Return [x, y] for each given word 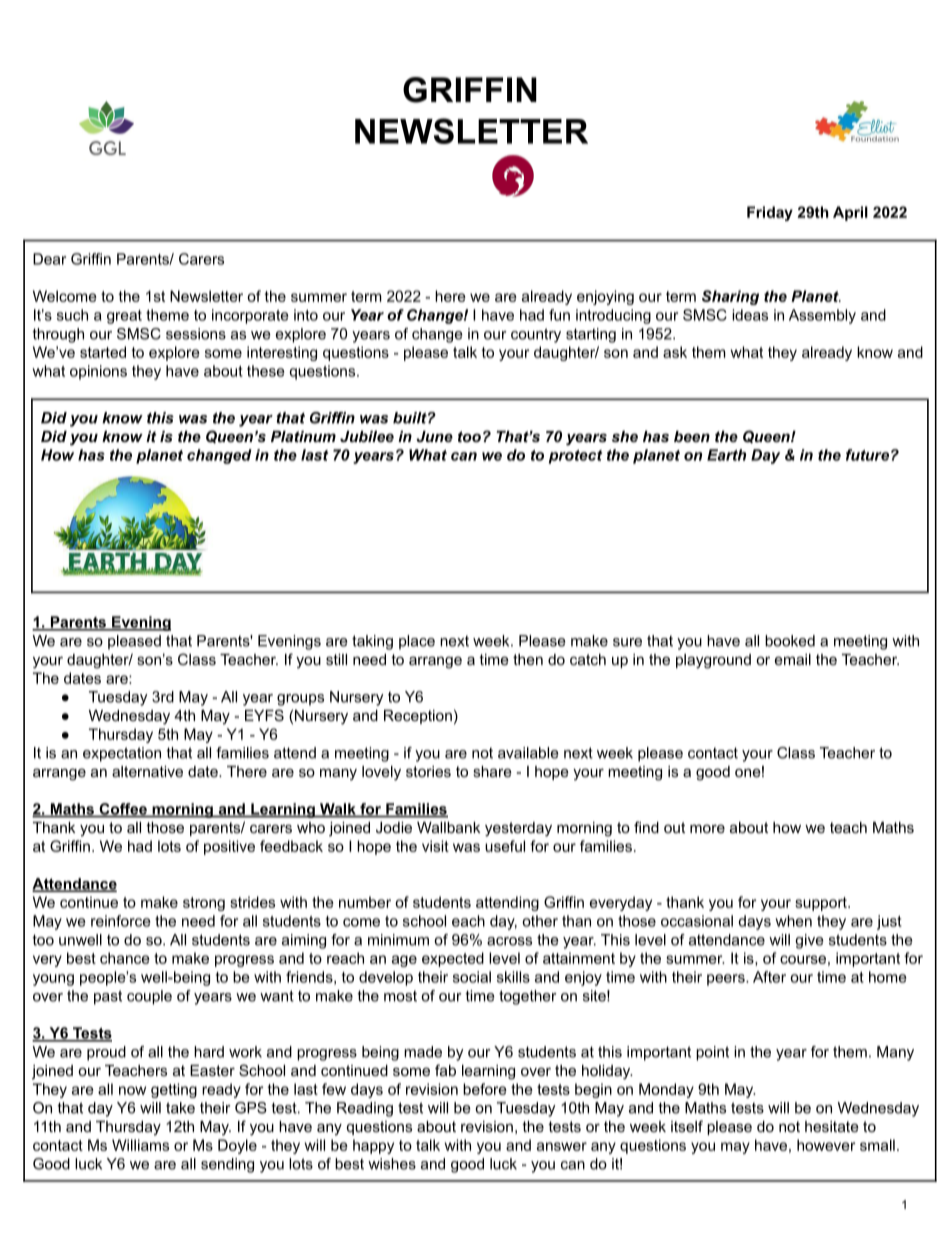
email [793, 659]
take [180, 1108]
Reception [418, 717]
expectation [122, 754]
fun [559, 315]
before [485, 1089]
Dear [49, 259]
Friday [770, 213]
